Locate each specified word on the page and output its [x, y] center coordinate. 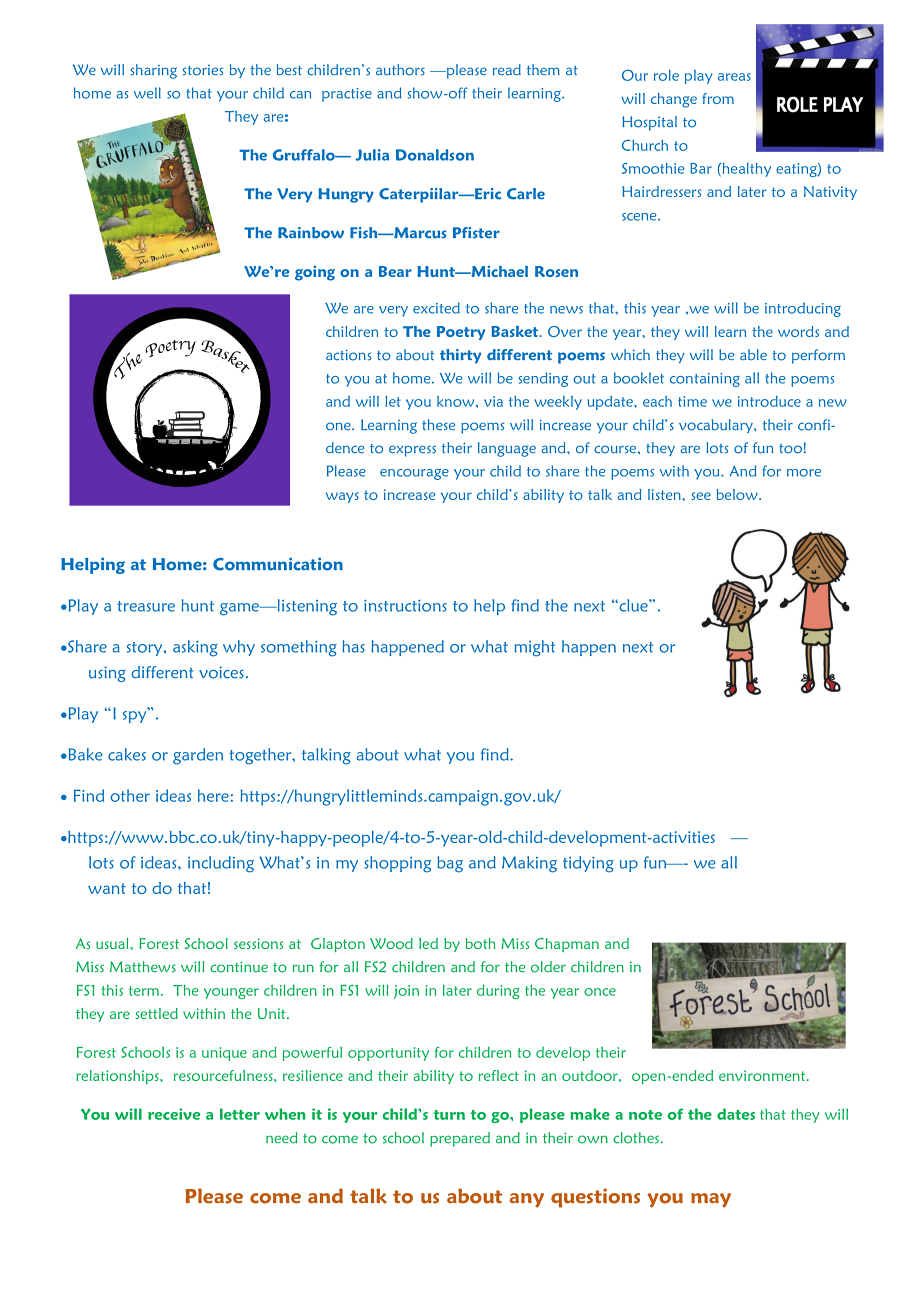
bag [450, 864]
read [507, 69]
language [507, 449]
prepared [460, 1139]
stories [202, 70]
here [213, 795]
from [718, 98]
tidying [588, 864]
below [738, 494]
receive [174, 1114]
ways [342, 497]
